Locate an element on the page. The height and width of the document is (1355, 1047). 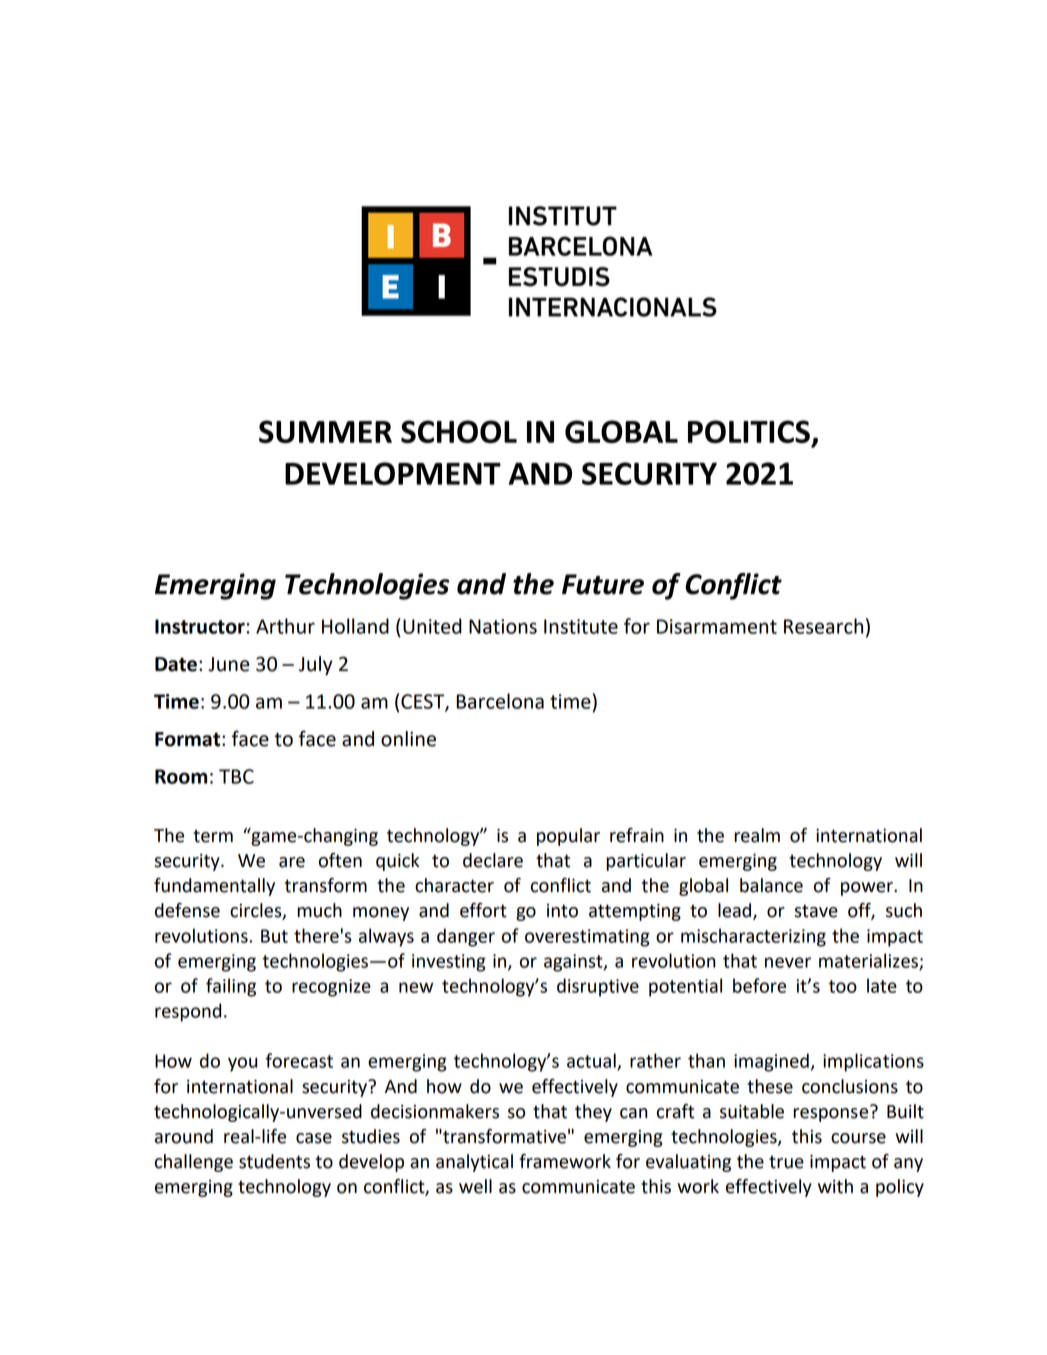
true is located at coordinates (786, 1162).
